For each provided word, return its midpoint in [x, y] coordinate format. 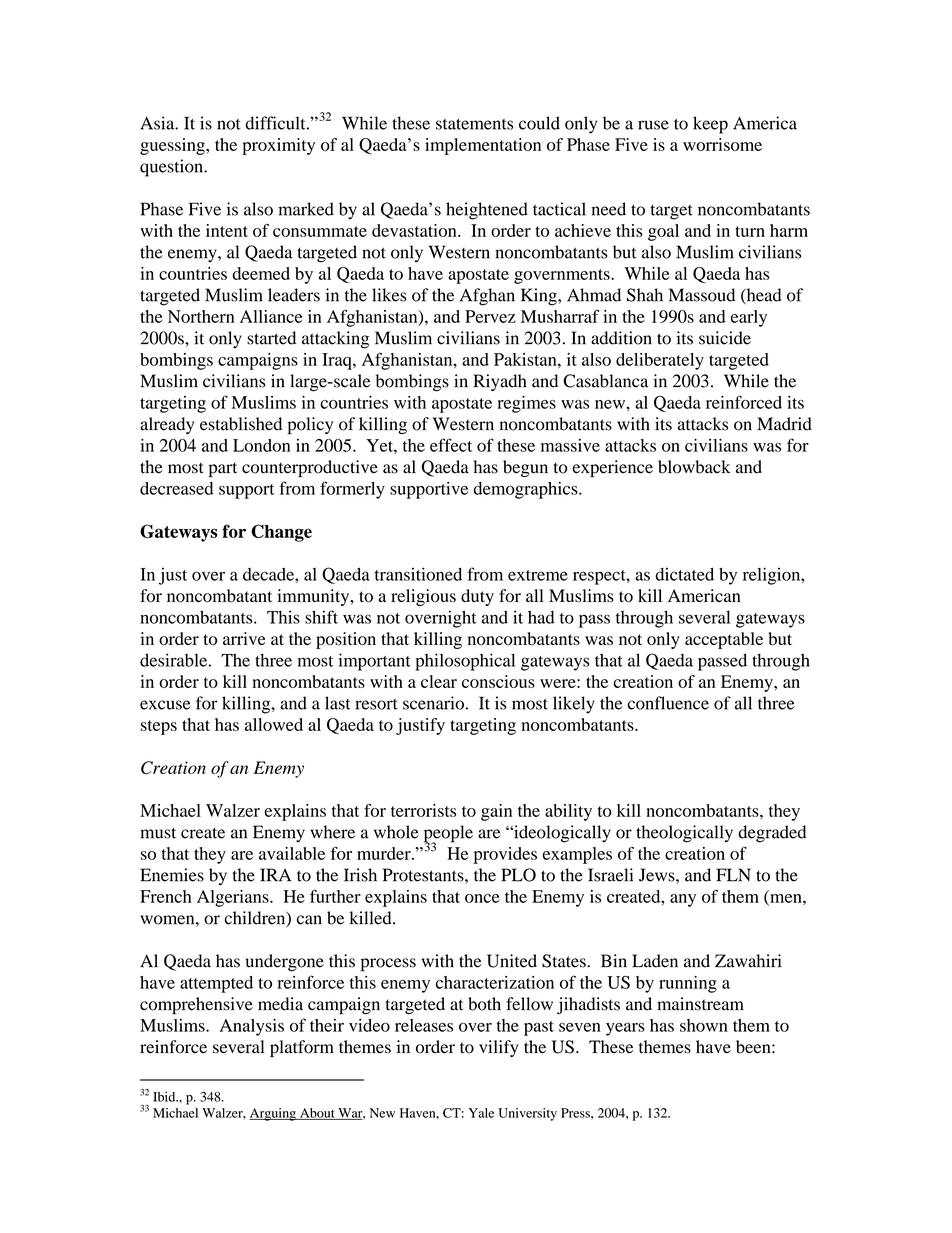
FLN [734, 875]
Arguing [273, 1114]
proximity [278, 146]
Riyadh [500, 382]
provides [505, 855]
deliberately [660, 361]
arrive [244, 638]
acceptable [724, 640]
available [292, 853]
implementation [483, 146]
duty [477, 597]
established [241, 424]
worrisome [722, 144]
